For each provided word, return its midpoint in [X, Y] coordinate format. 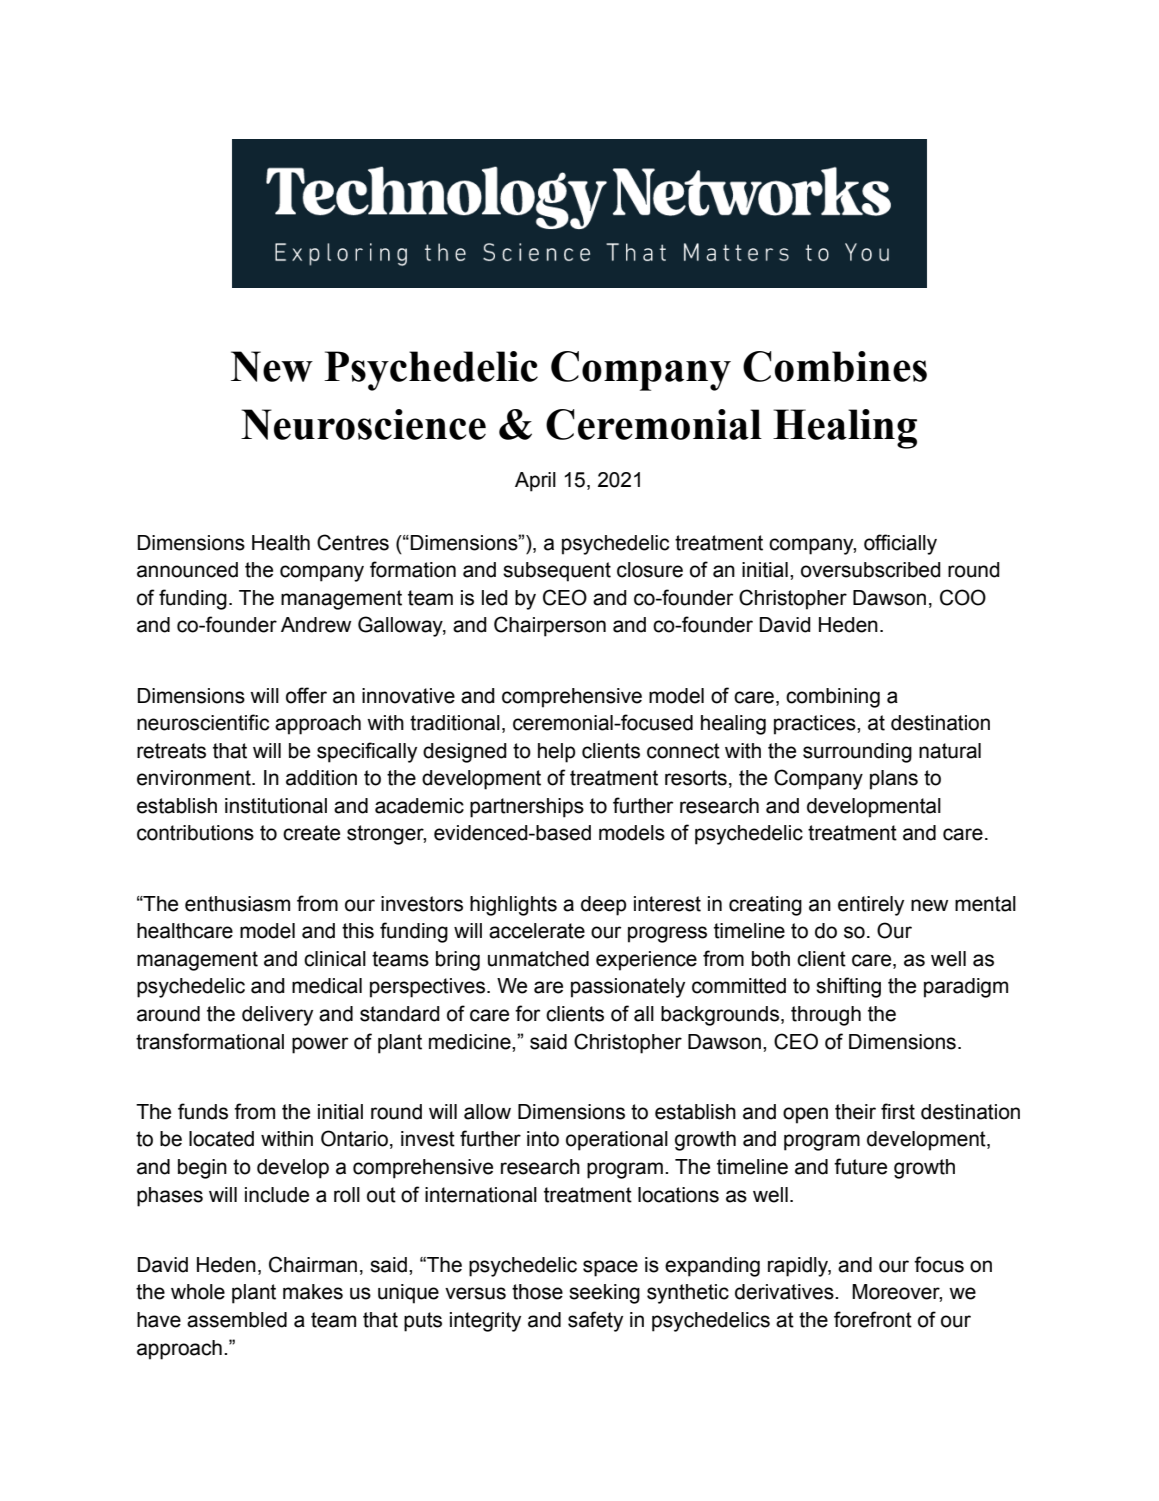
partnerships [527, 808]
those [537, 1292]
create [311, 833]
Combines [835, 366]
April [535, 482]
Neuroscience [363, 424]
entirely [871, 906]
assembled [237, 1320]
